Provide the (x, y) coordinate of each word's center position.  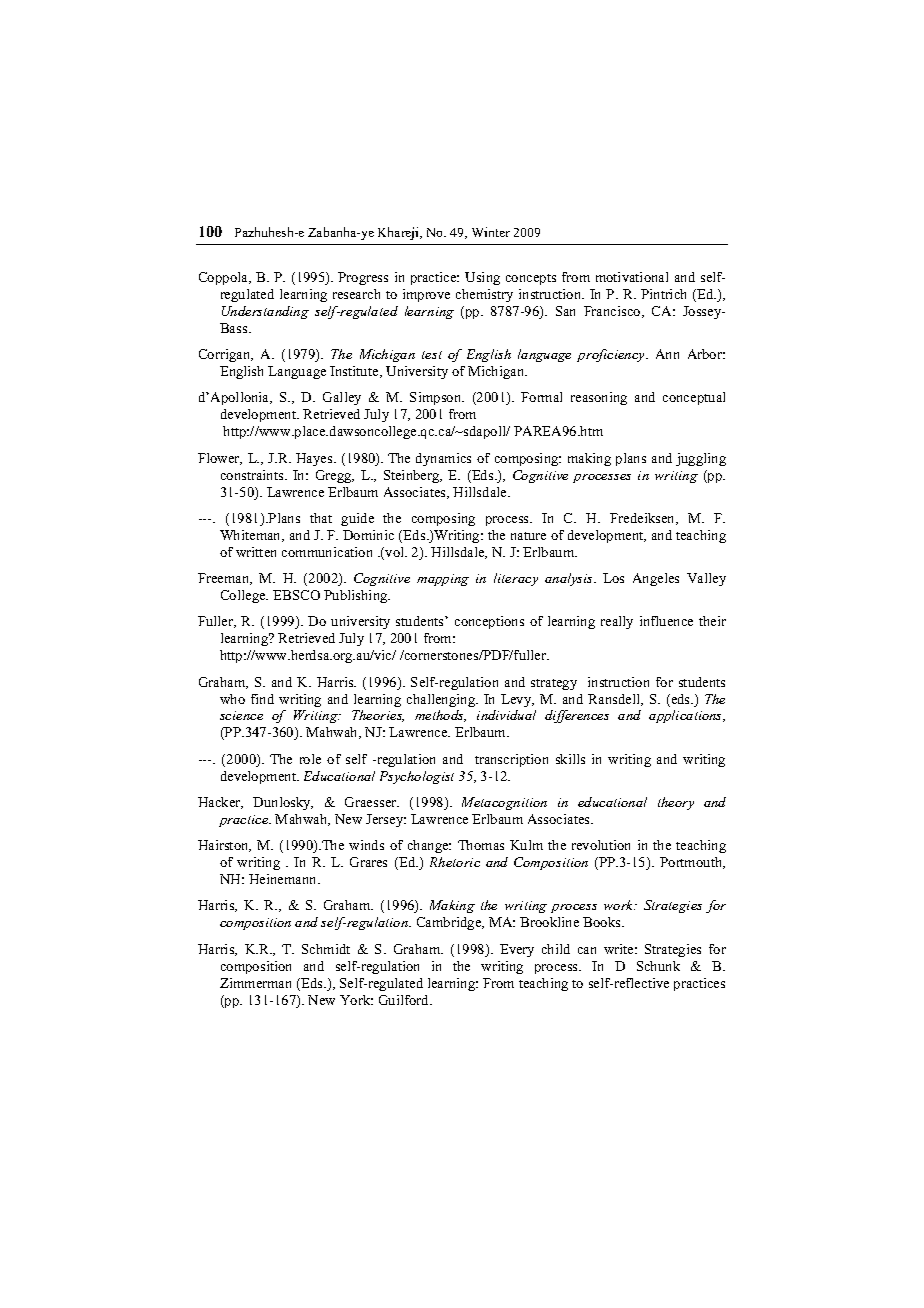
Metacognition (504, 803)
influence (666, 621)
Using (482, 278)
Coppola (225, 278)
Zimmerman (255, 983)
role (310, 759)
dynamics (443, 459)
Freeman (225, 579)
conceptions (489, 622)
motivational (632, 277)
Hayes (315, 459)
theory (676, 803)
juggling (701, 459)
